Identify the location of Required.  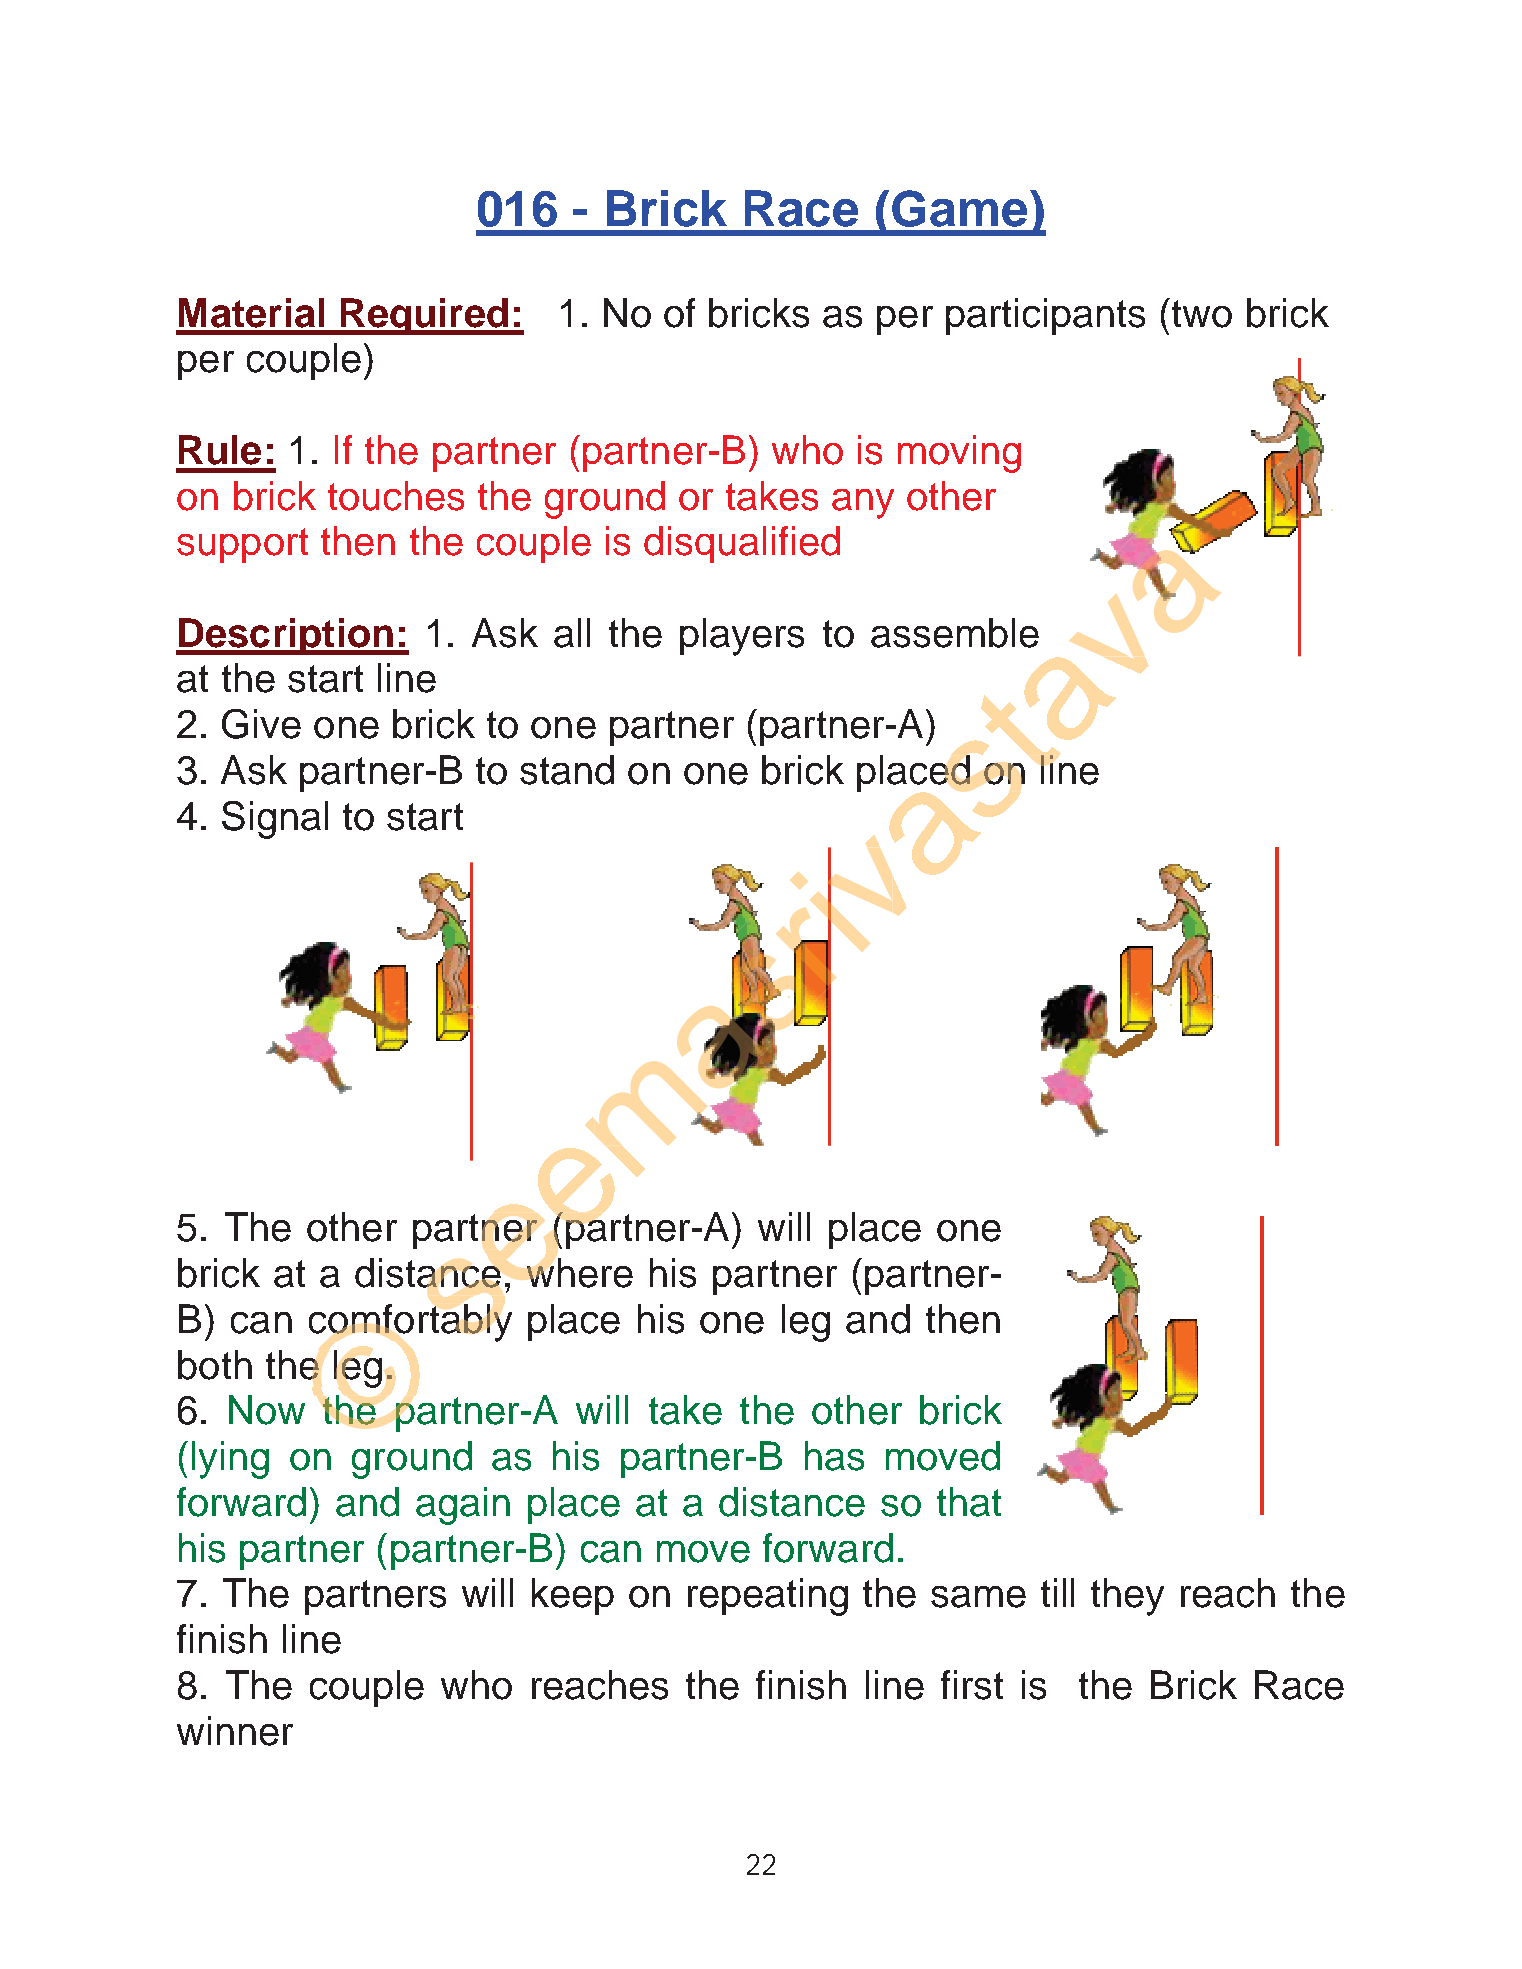
(424, 316).
